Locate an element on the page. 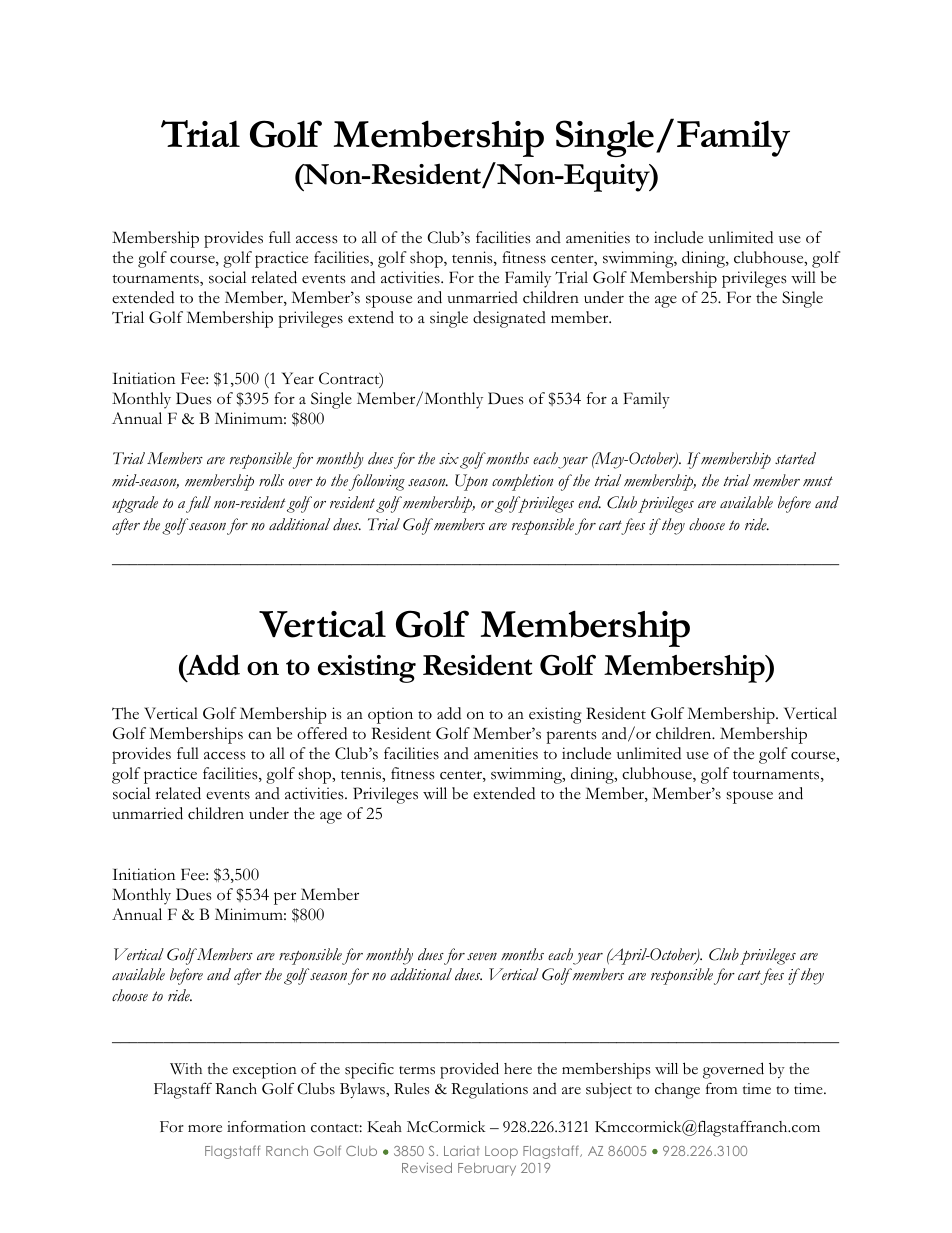 The height and width of the image is (1233, 952). must is located at coordinates (818, 481).
